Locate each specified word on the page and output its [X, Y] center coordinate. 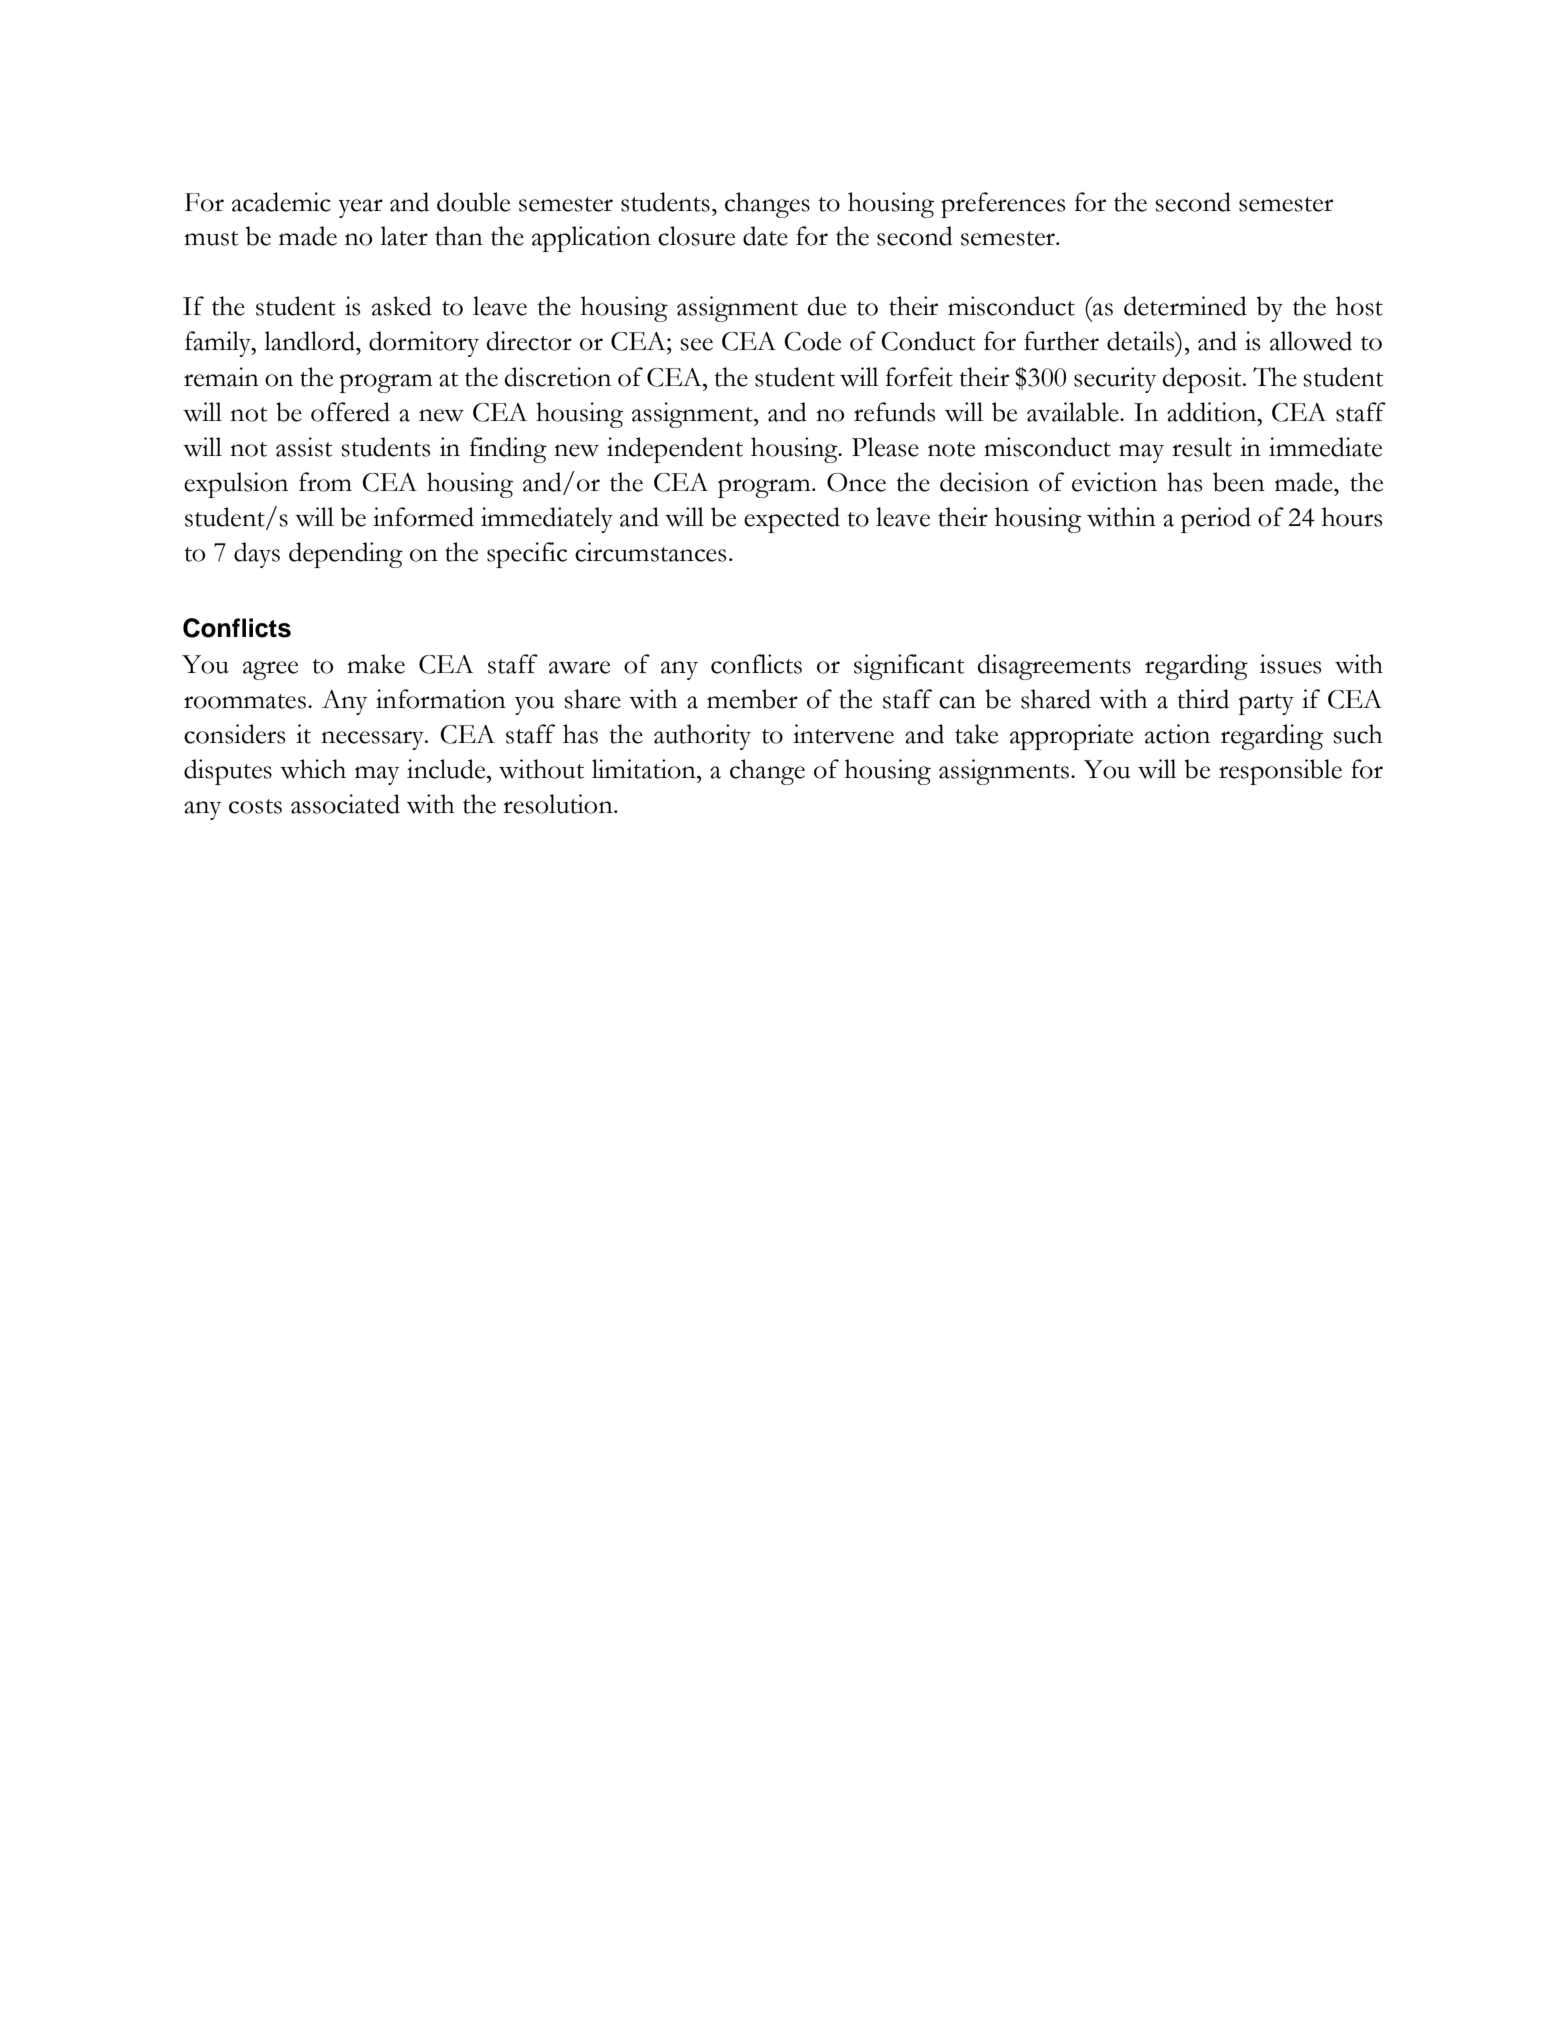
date [765, 236]
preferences [1003, 205]
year [360, 208]
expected [792, 520]
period [1216, 520]
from [325, 482]
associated [345, 804]
